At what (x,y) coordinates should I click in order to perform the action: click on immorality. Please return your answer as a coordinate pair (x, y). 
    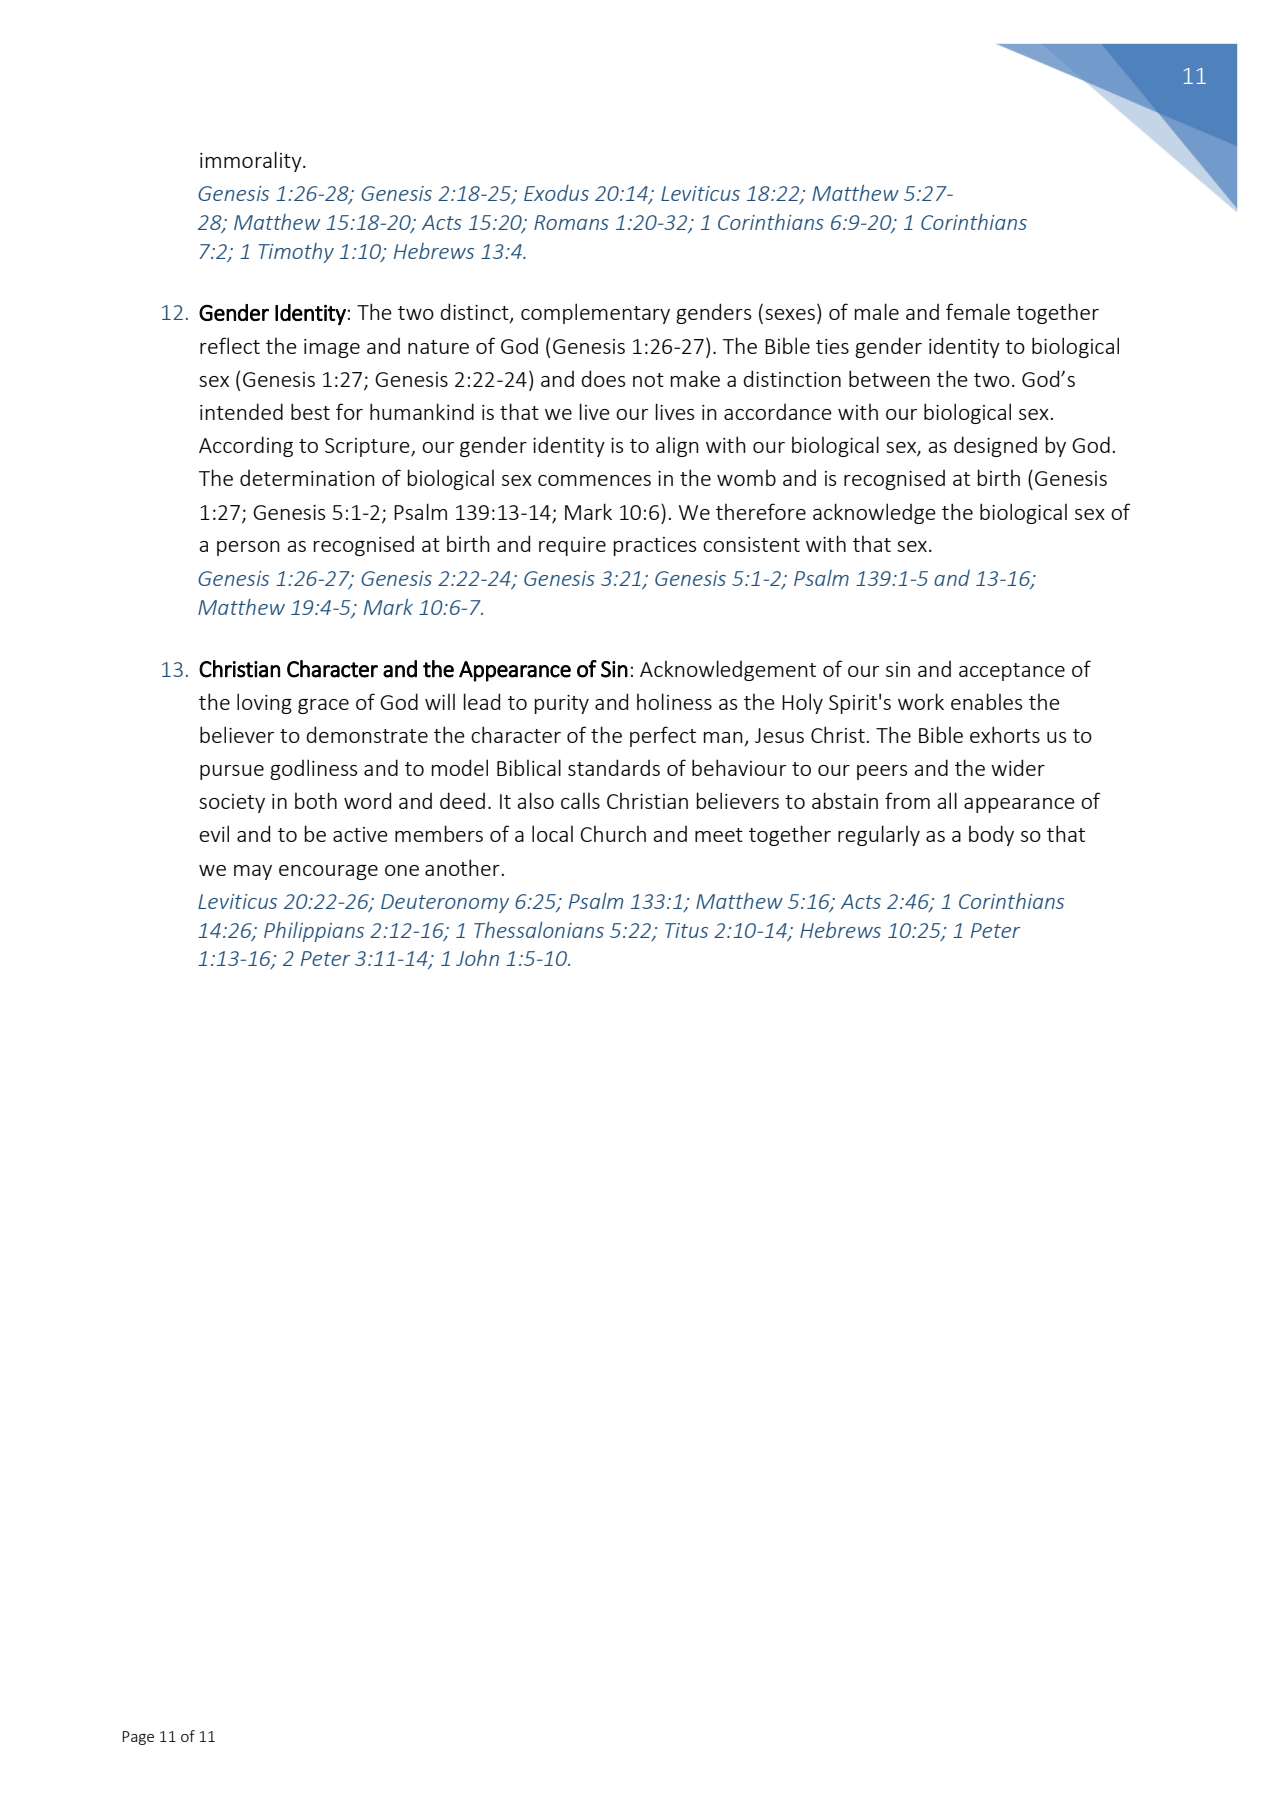
    Looking at the image, I should click on (252, 161).
